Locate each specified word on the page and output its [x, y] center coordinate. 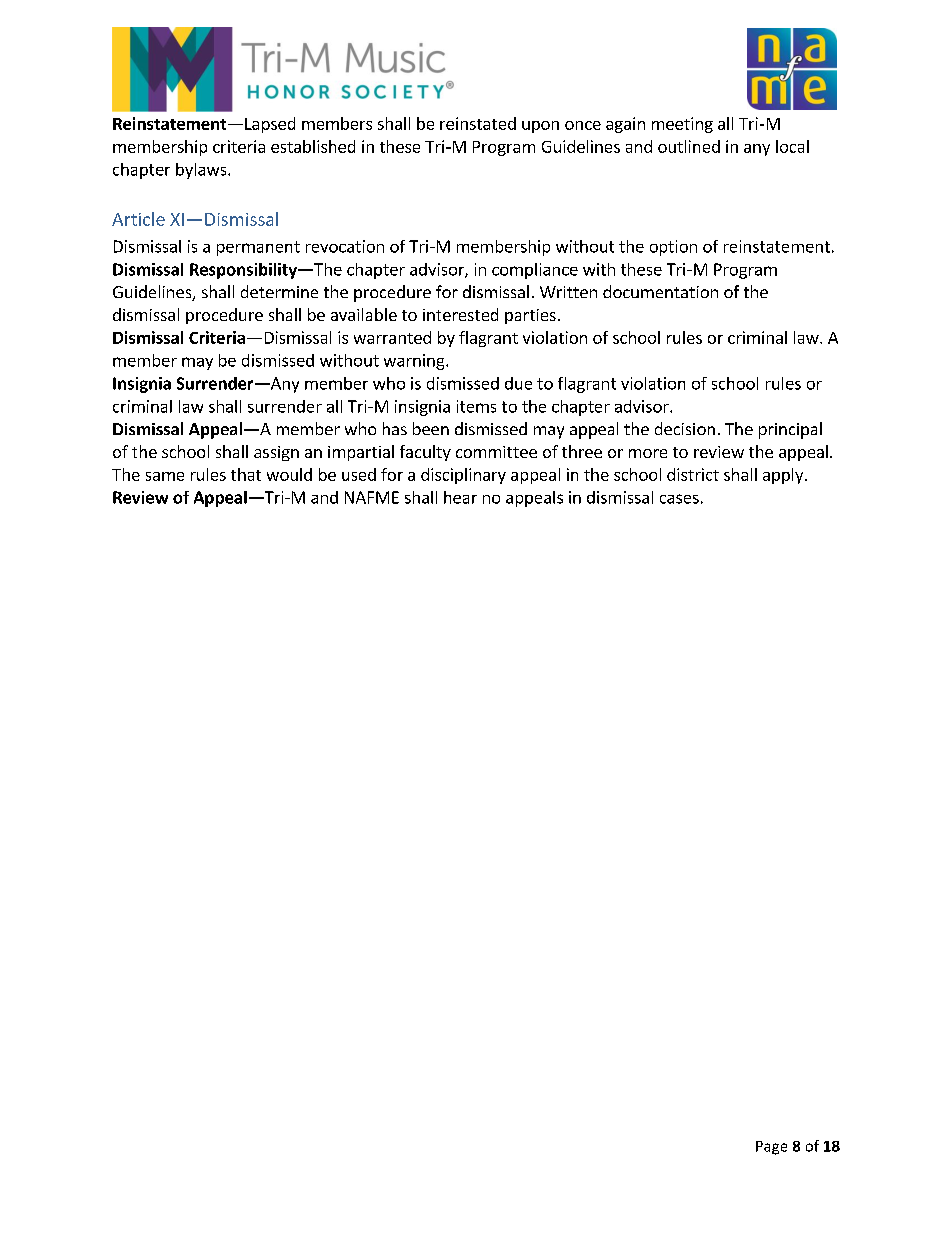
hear [460, 497]
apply [784, 476]
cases [679, 499]
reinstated [478, 123]
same [165, 476]
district [693, 474]
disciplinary [463, 476]
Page [771, 1148]
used [359, 474]
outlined [689, 146]
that [246, 474]
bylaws [202, 171]
